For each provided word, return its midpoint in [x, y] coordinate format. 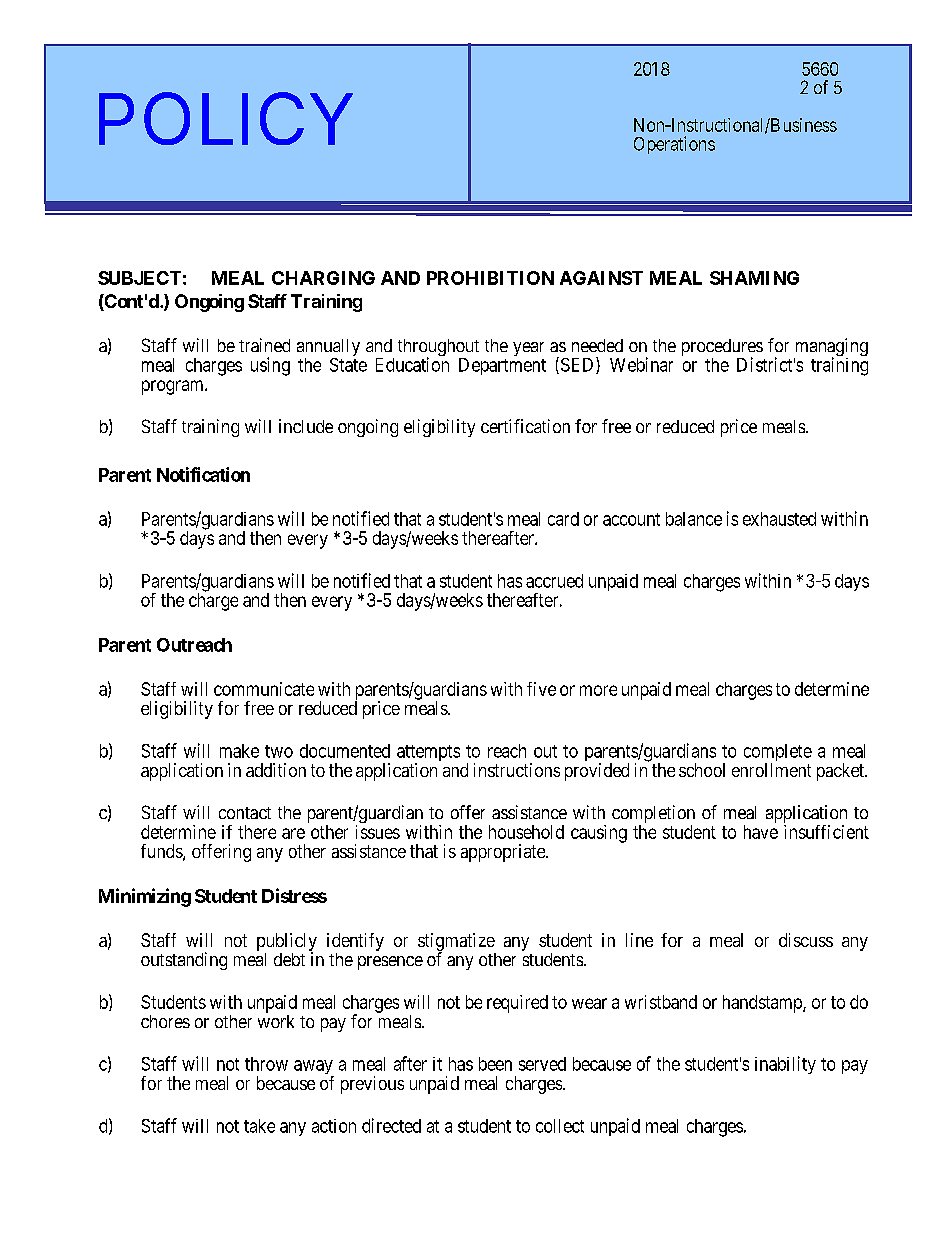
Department [502, 366]
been [495, 1064]
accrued [554, 581]
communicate [264, 689]
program [174, 387]
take [259, 1126]
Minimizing [145, 897]
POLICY [226, 118]
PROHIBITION [490, 278]
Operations [674, 145]
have [761, 832]
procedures [722, 349]
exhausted [779, 519]
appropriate [504, 853]
